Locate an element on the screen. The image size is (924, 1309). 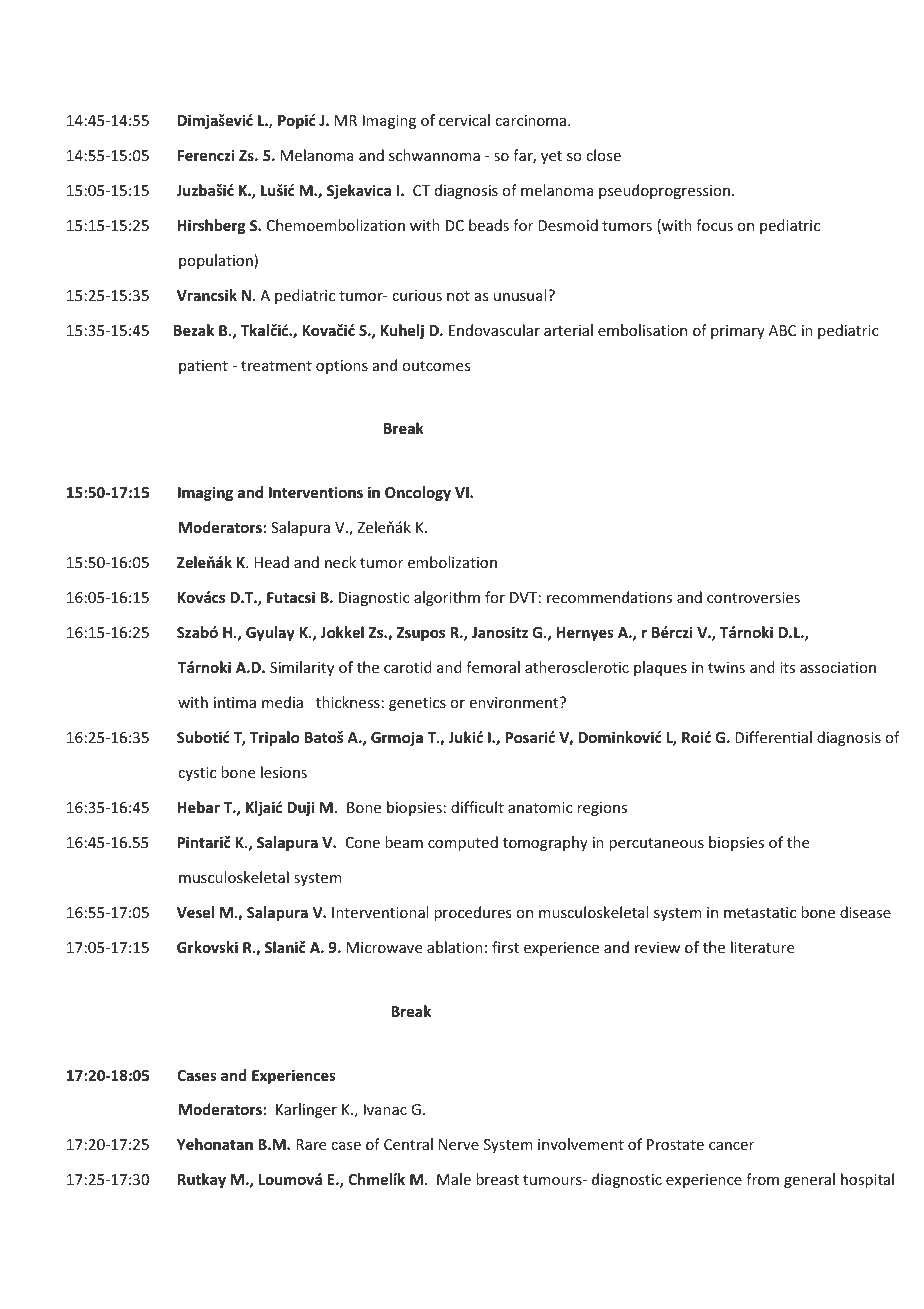
yet is located at coordinates (551, 157).
